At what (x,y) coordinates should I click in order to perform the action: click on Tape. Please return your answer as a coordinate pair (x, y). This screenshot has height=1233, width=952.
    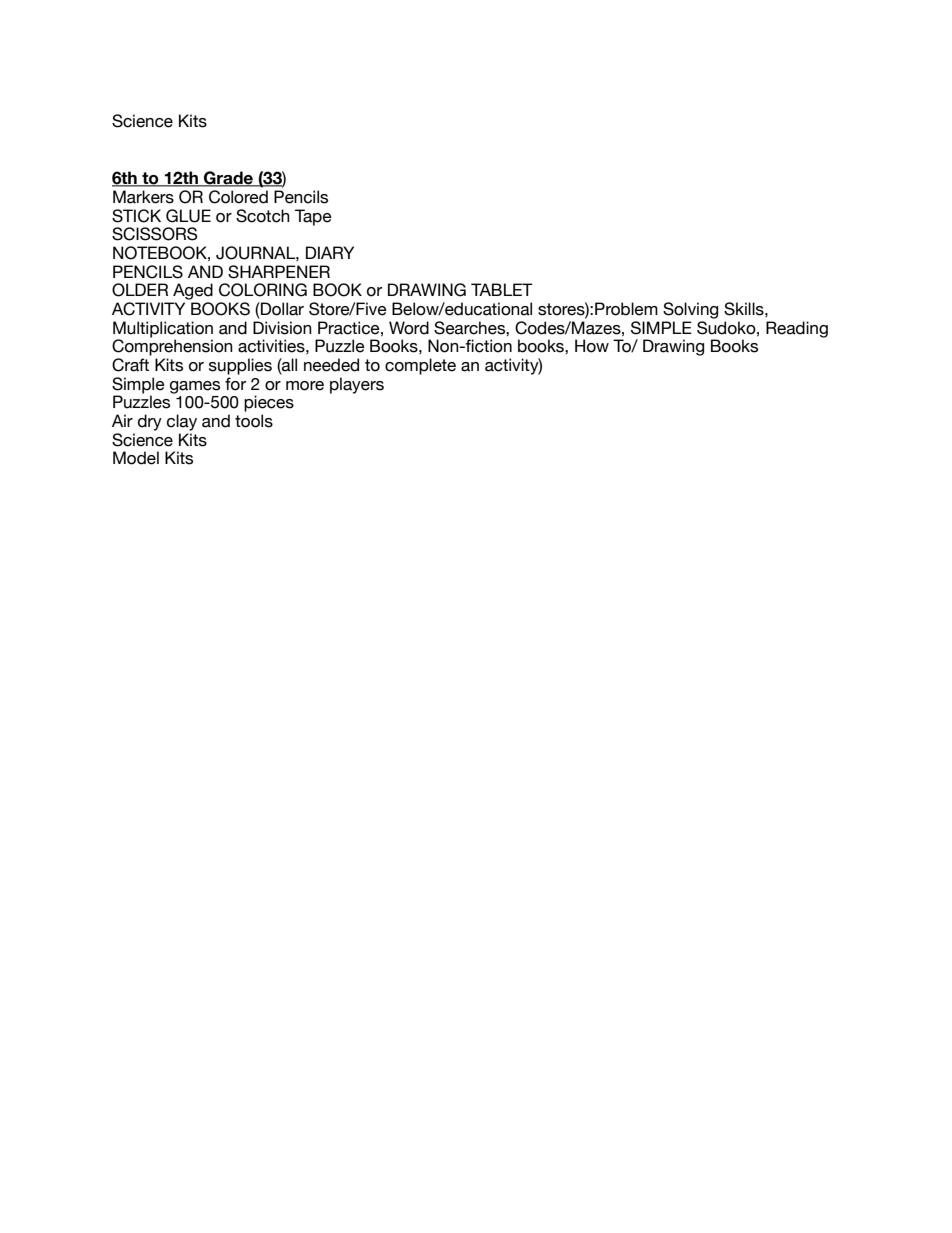
    Looking at the image, I should click on (313, 217).
